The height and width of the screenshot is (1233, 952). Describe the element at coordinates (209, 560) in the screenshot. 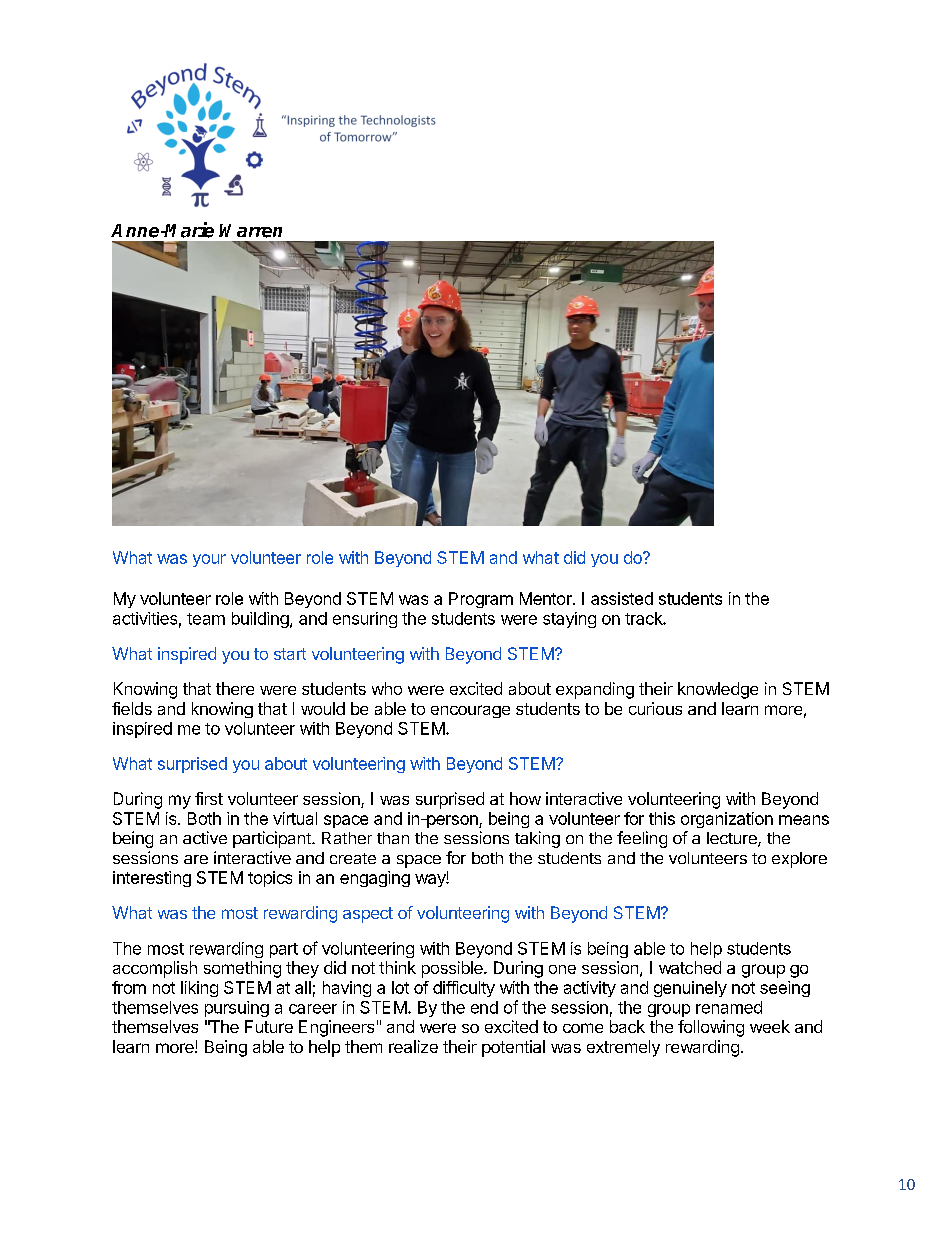

I see `your` at that location.
